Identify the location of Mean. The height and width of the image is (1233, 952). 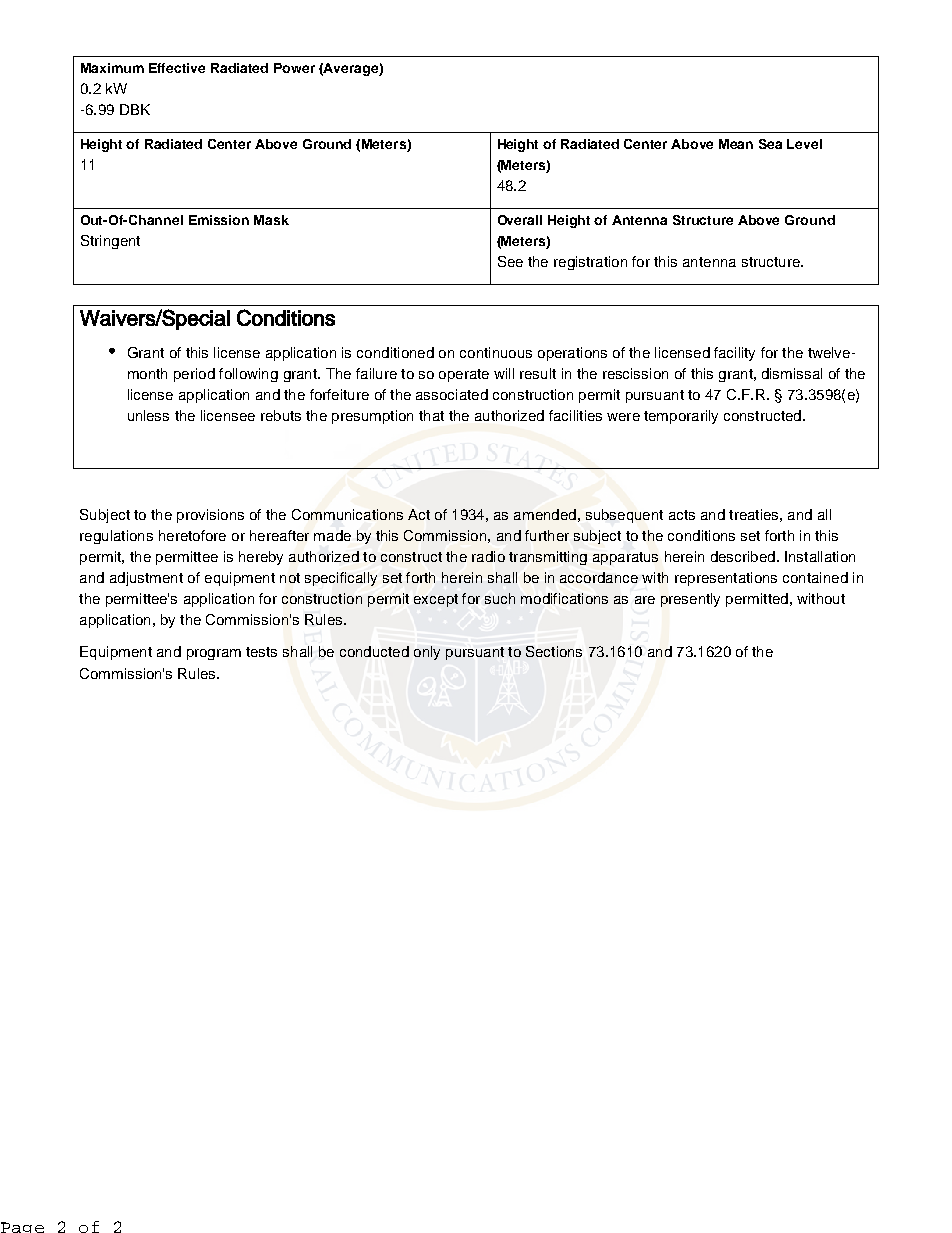
(736, 144).
